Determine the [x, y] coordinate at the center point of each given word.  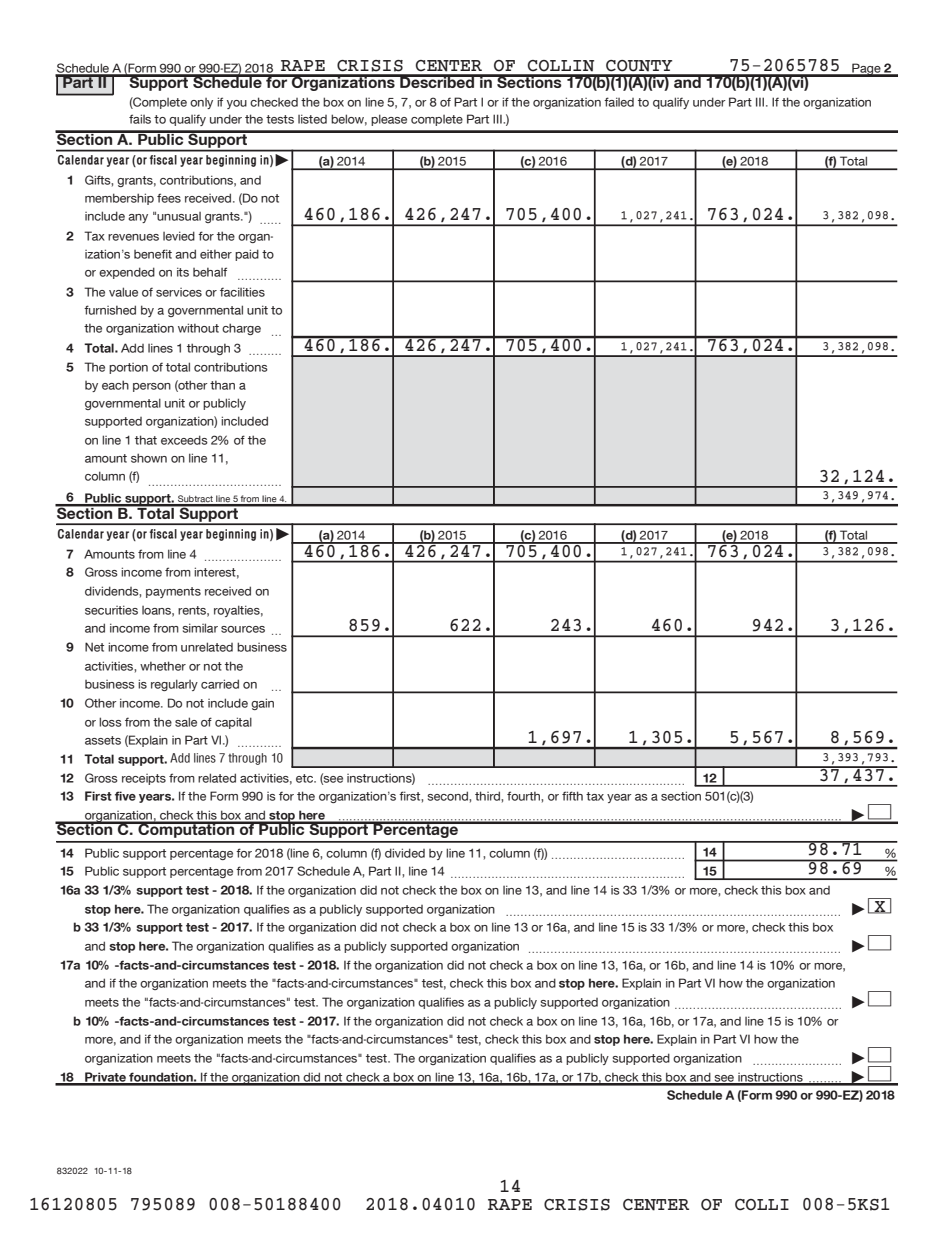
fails [140, 119]
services [179, 292]
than [222, 385]
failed [619, 102]
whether [163, 666]
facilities [242, 292]
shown [149, 458]
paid [247, 255]
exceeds [184, 440]
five [125, 796]
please [389, 120]
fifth [572, 796]
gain [262, 704]
